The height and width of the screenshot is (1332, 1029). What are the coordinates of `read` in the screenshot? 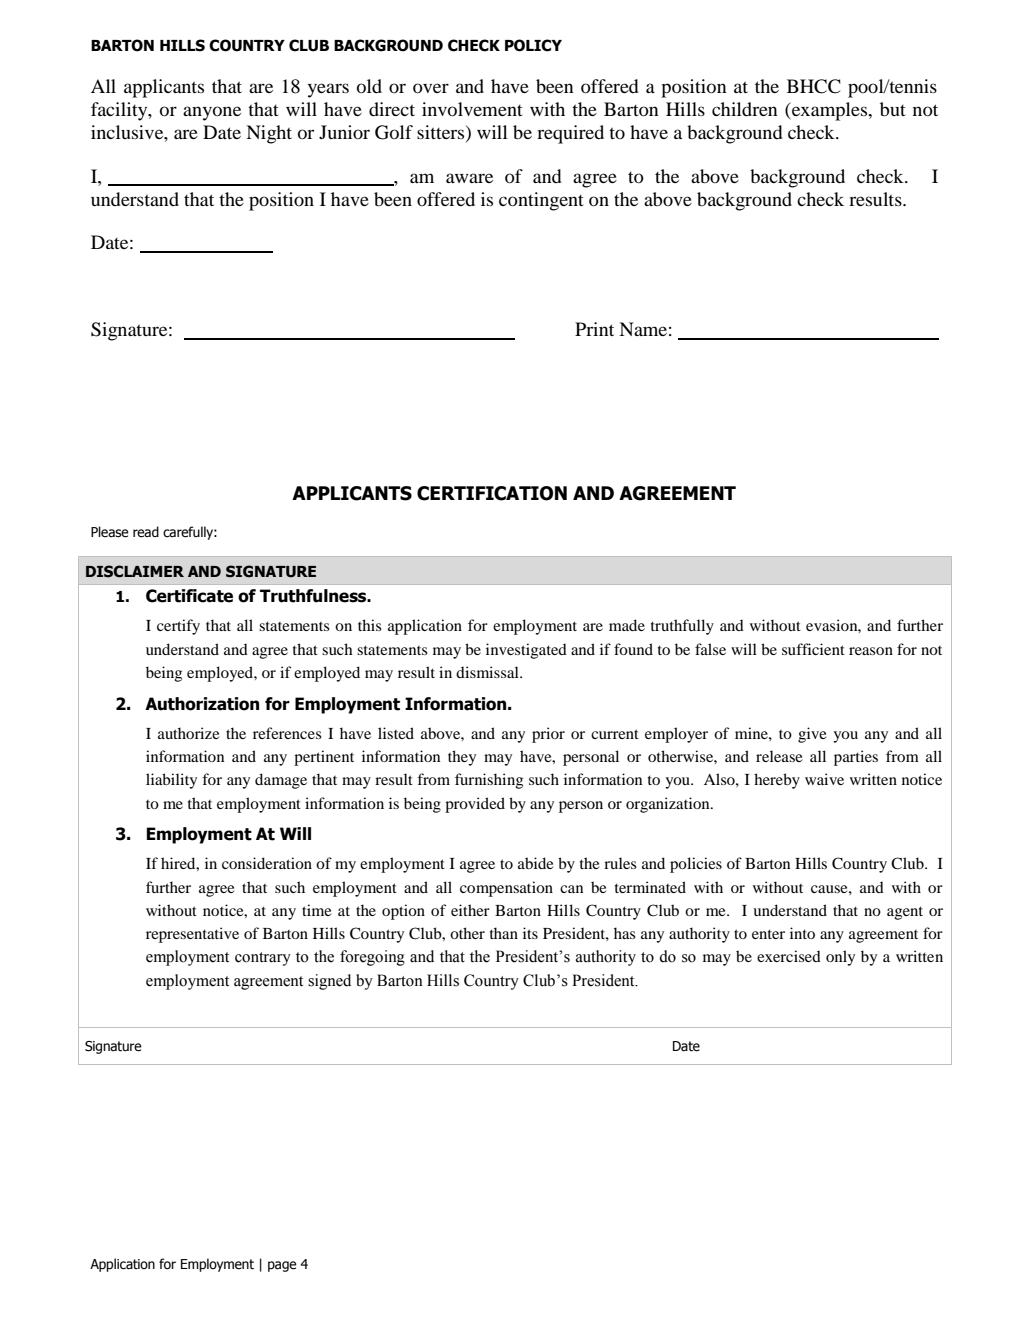 It's located at (146, 532).
